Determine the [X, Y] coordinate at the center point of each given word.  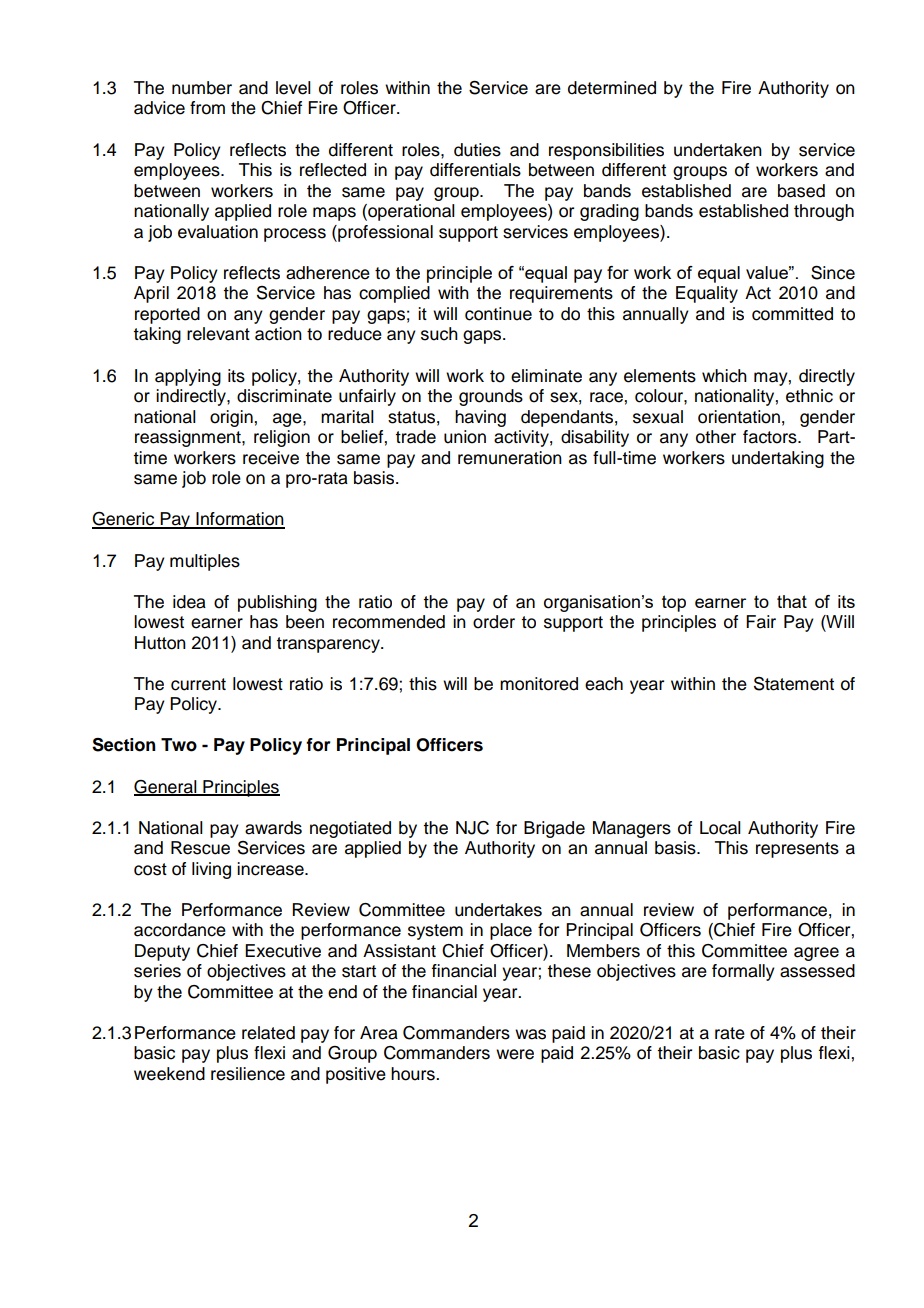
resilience [248, 1074]
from [207, 108]
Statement [794, 684]
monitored [539, 684]
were [515, 1054]
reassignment [189, 438]
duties [477, 150]
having [480, 418]
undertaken [718, 150]
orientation [739, 417]
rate [730, 1033]
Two [179, 745]
